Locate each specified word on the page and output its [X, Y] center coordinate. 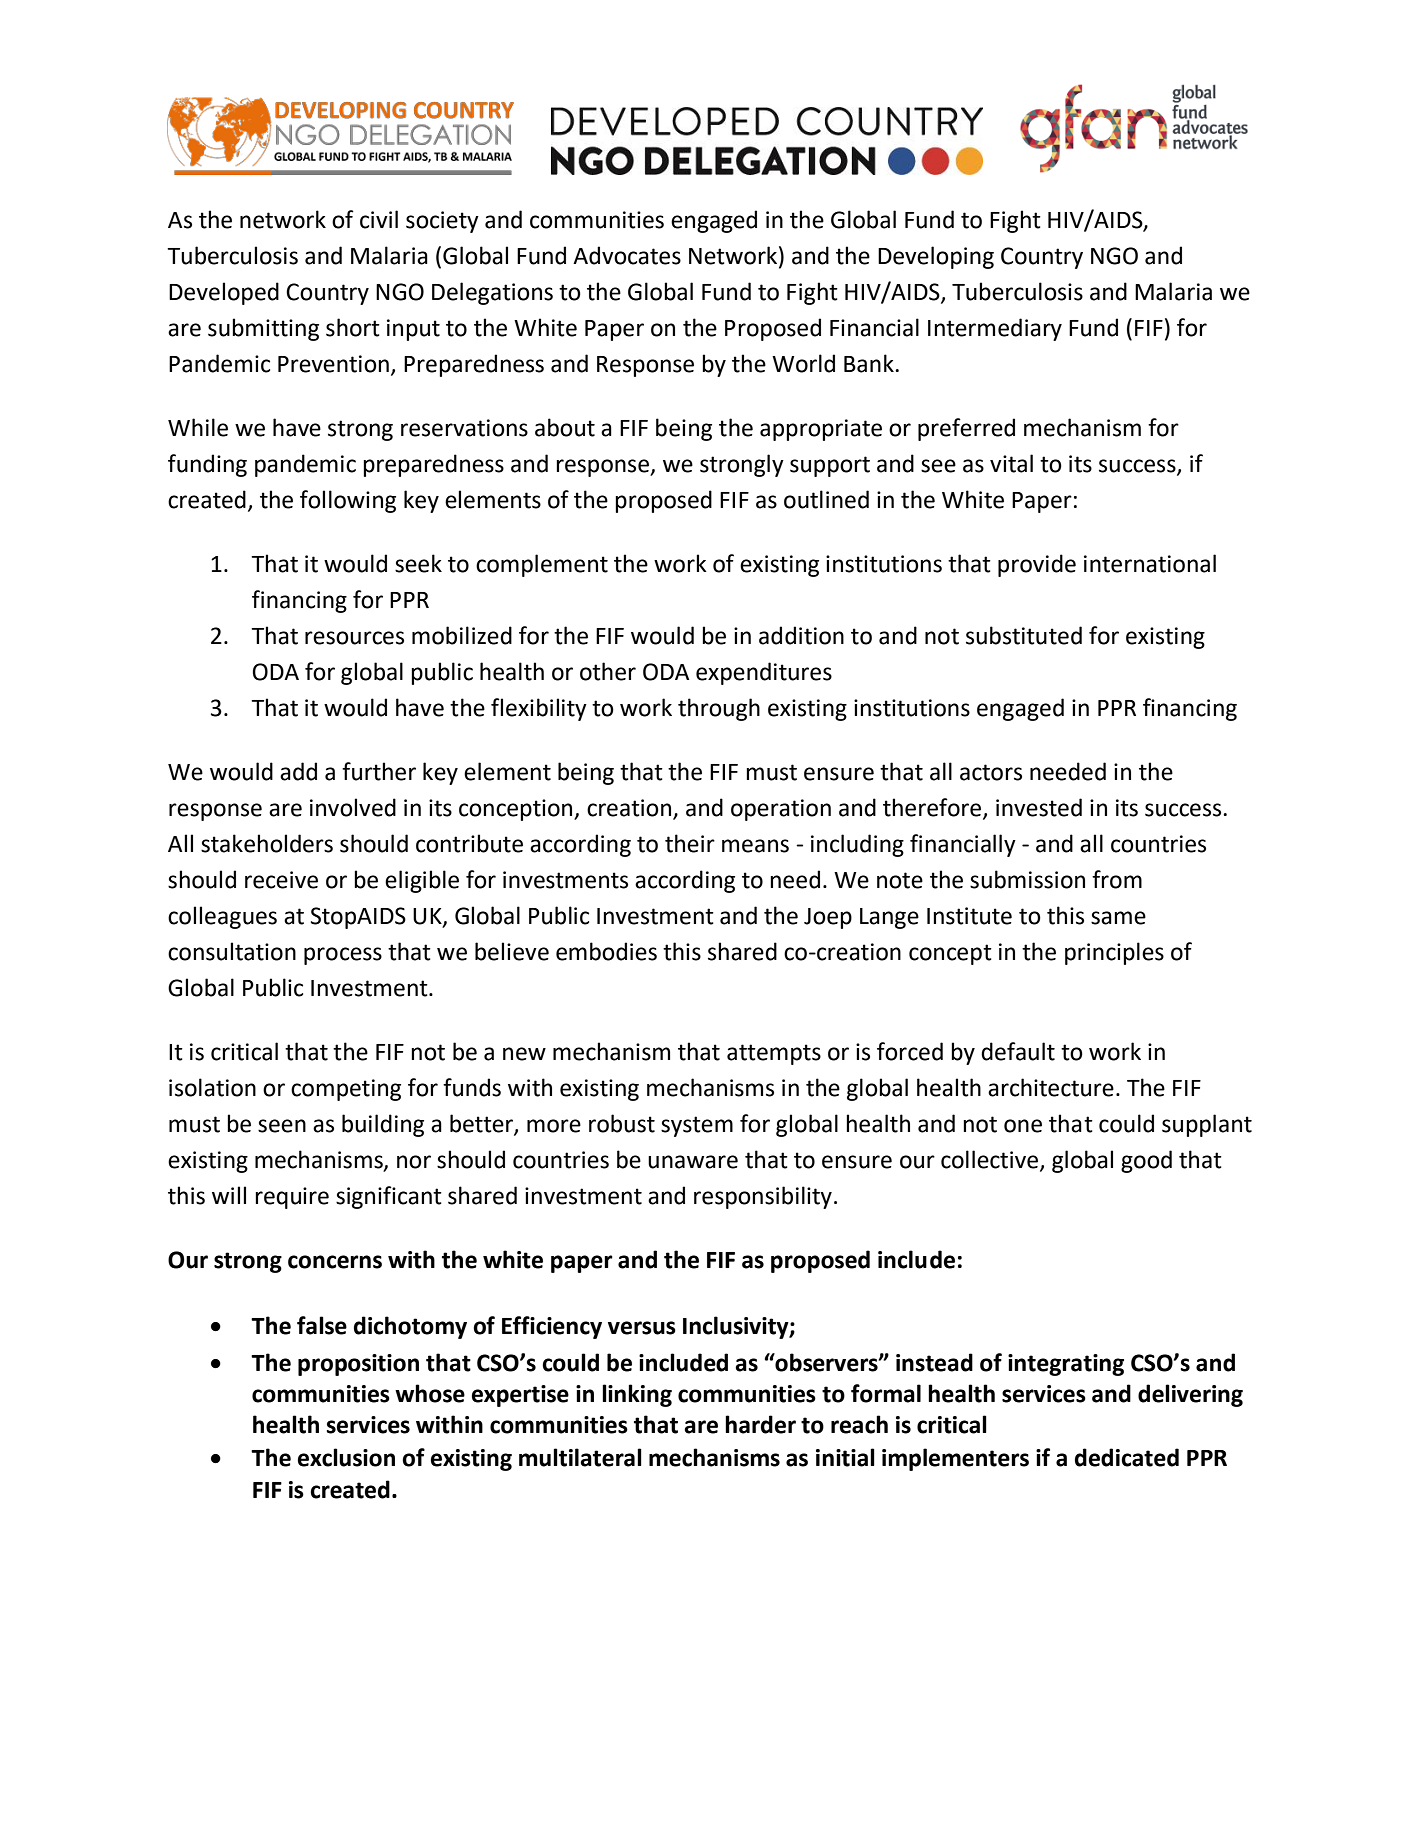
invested [1039, 807]
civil [379, 219]
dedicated [1127, 1457]
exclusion [346, 1457]
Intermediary [995, 329]
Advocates [627, 255]
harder [760, 1424]
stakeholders [267, 843]
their [690, 843]
